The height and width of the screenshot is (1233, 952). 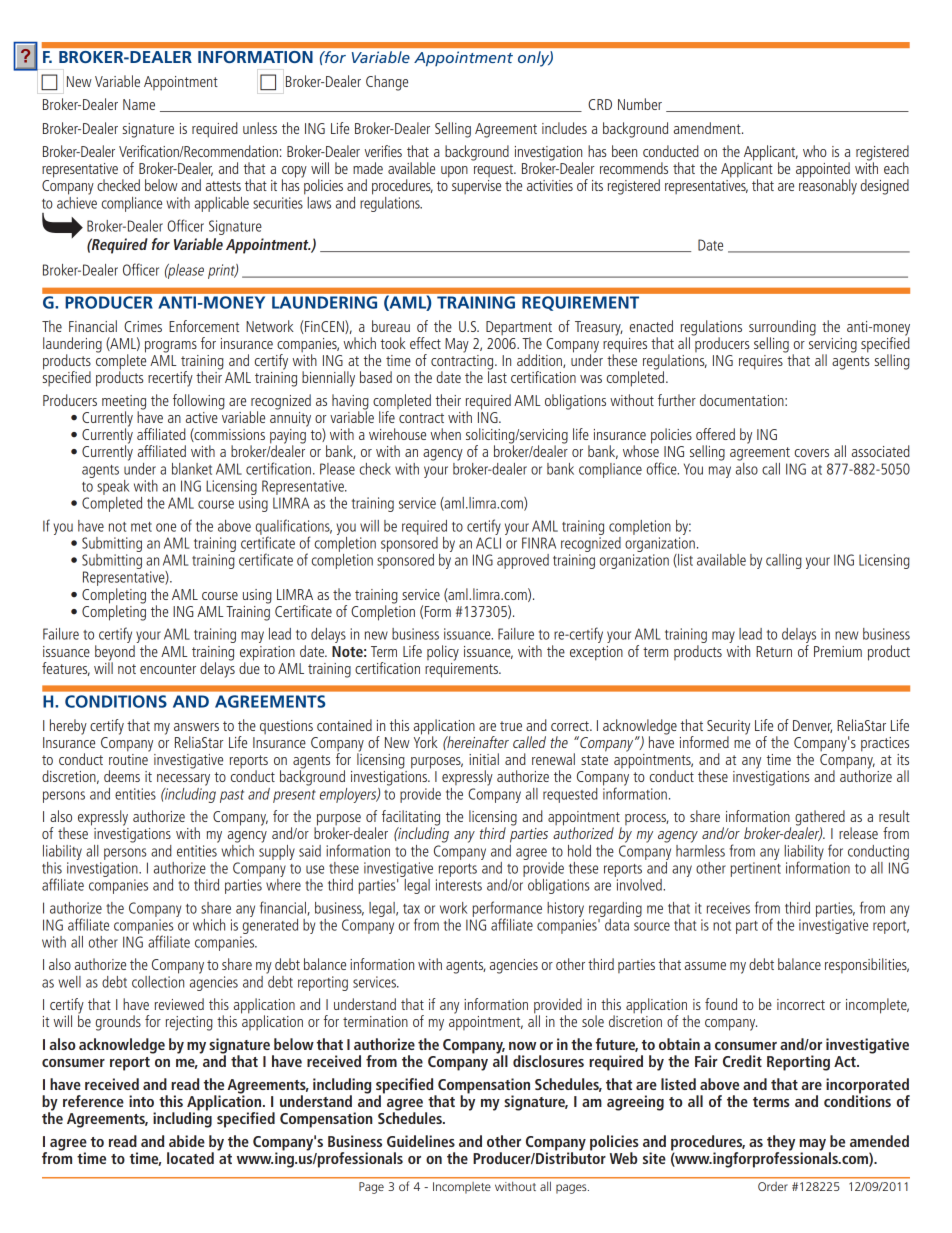 What do you see at coordinates (187, 1141) in the screenshot?
I see `abide` at bounding box center [187, 1141].
